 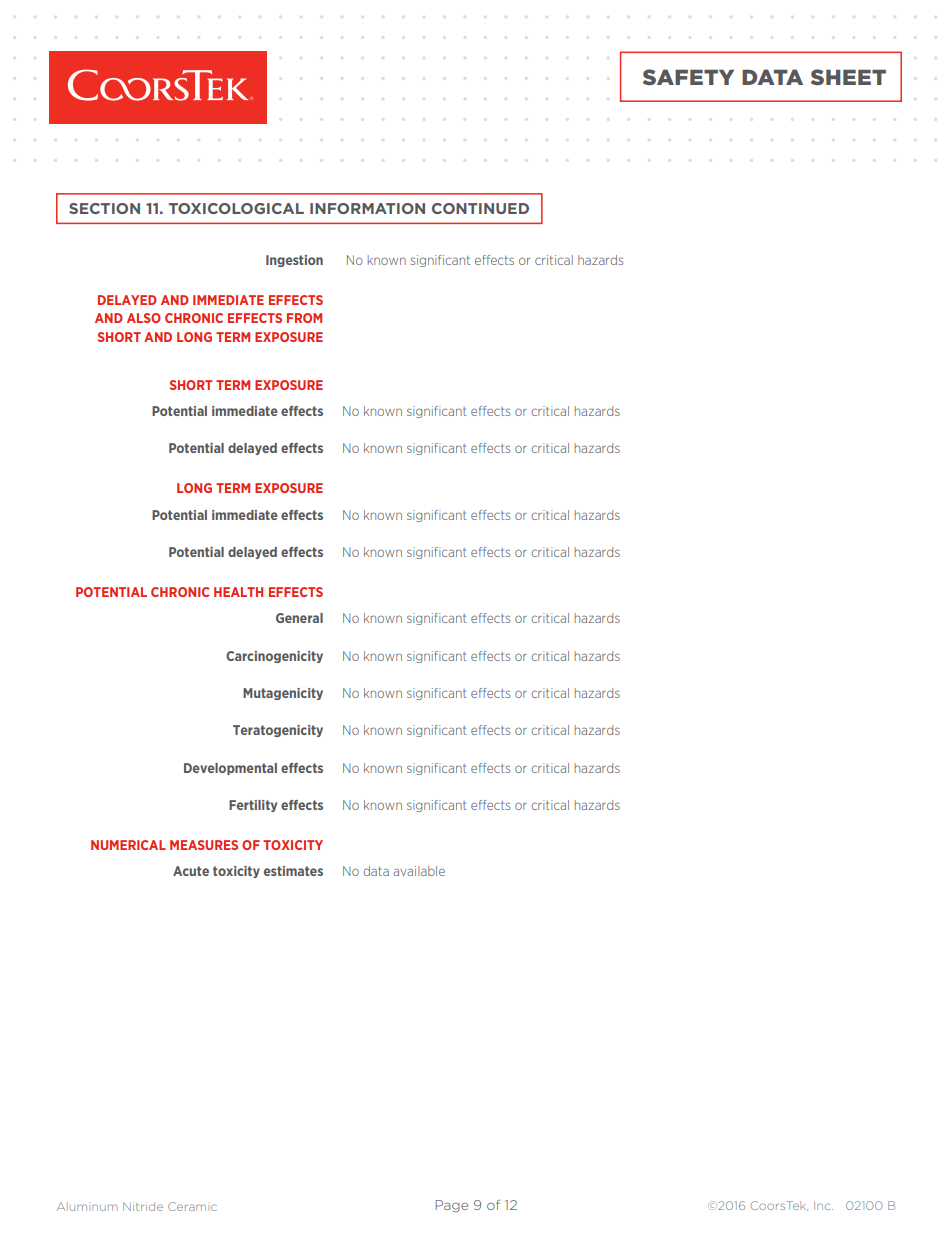 What do you see at coordinates (419, 871) in the screenshot?
I see `available` at bounding box center [419, 871].
